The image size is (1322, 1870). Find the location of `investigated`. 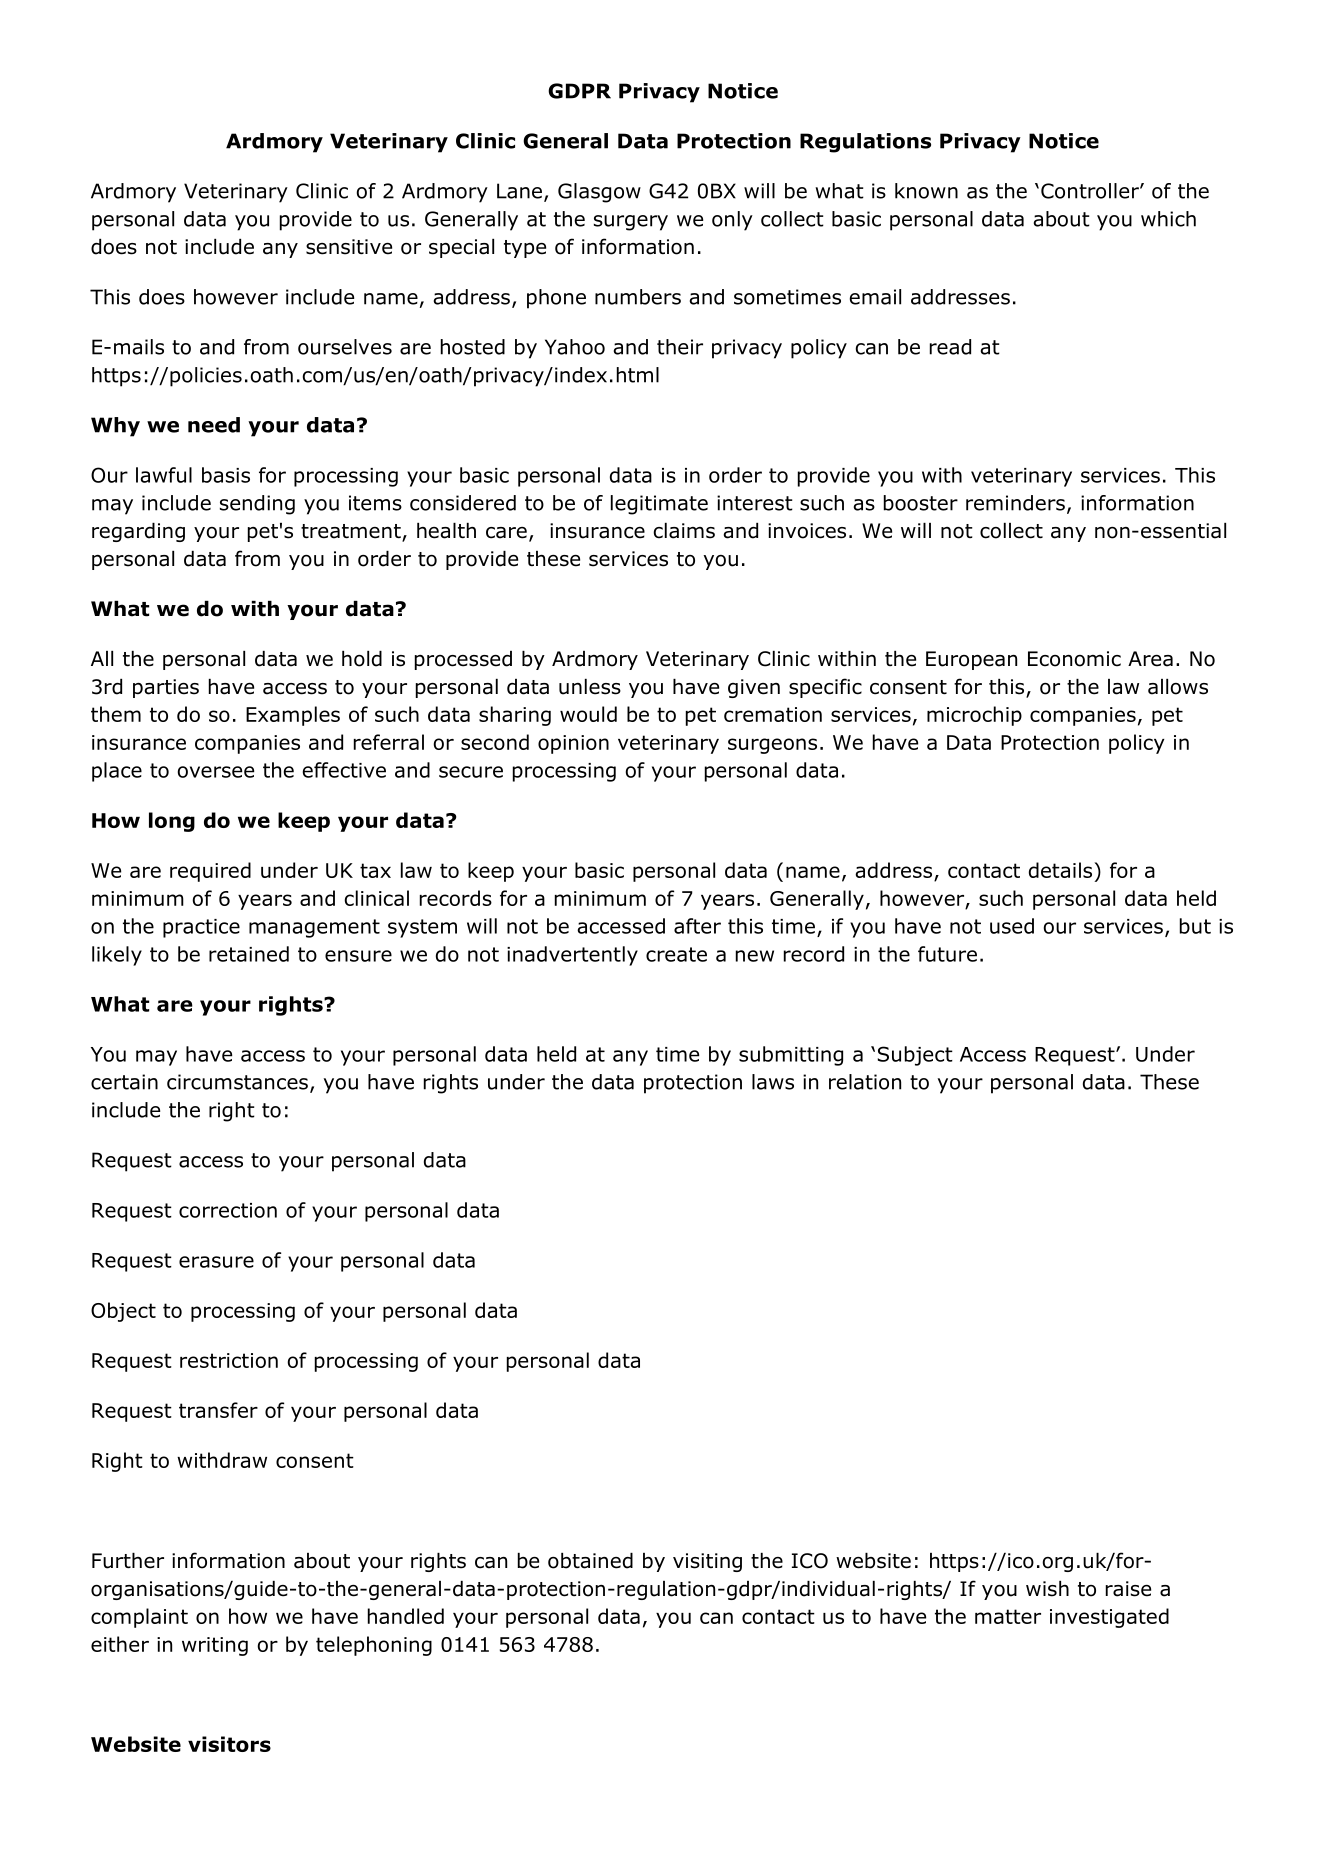

investigated is located at coordinates (1109, 1618).
